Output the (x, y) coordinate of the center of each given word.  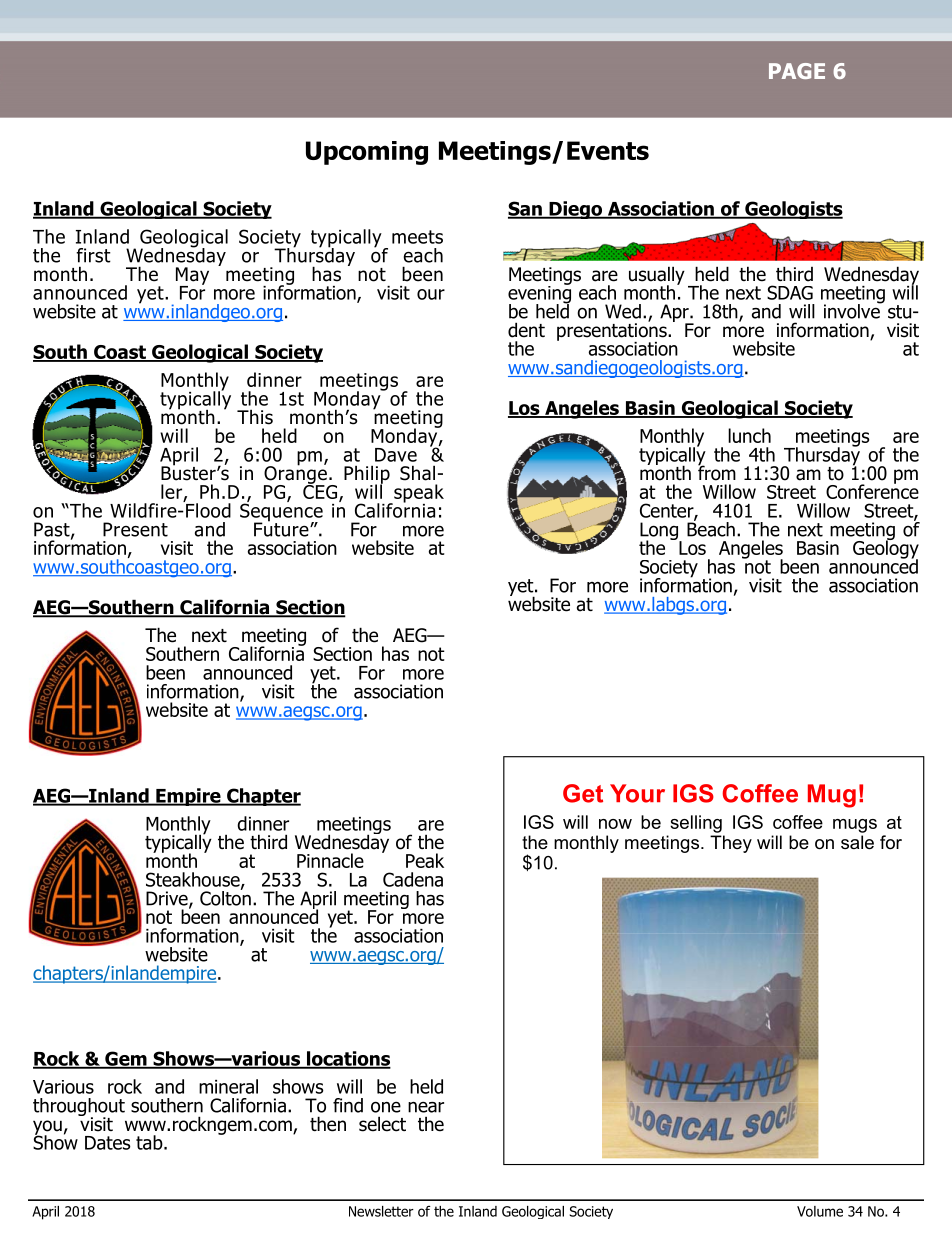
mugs (855, 826)
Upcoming (367, 153)
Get (583, 793)
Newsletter (381, 1211)
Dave (396, 455)
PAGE (797, 71)
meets (417, 237)
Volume (820, 1211)
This (255, 417)
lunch (749, 435)
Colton (225, 897)
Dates (108, 1143)
